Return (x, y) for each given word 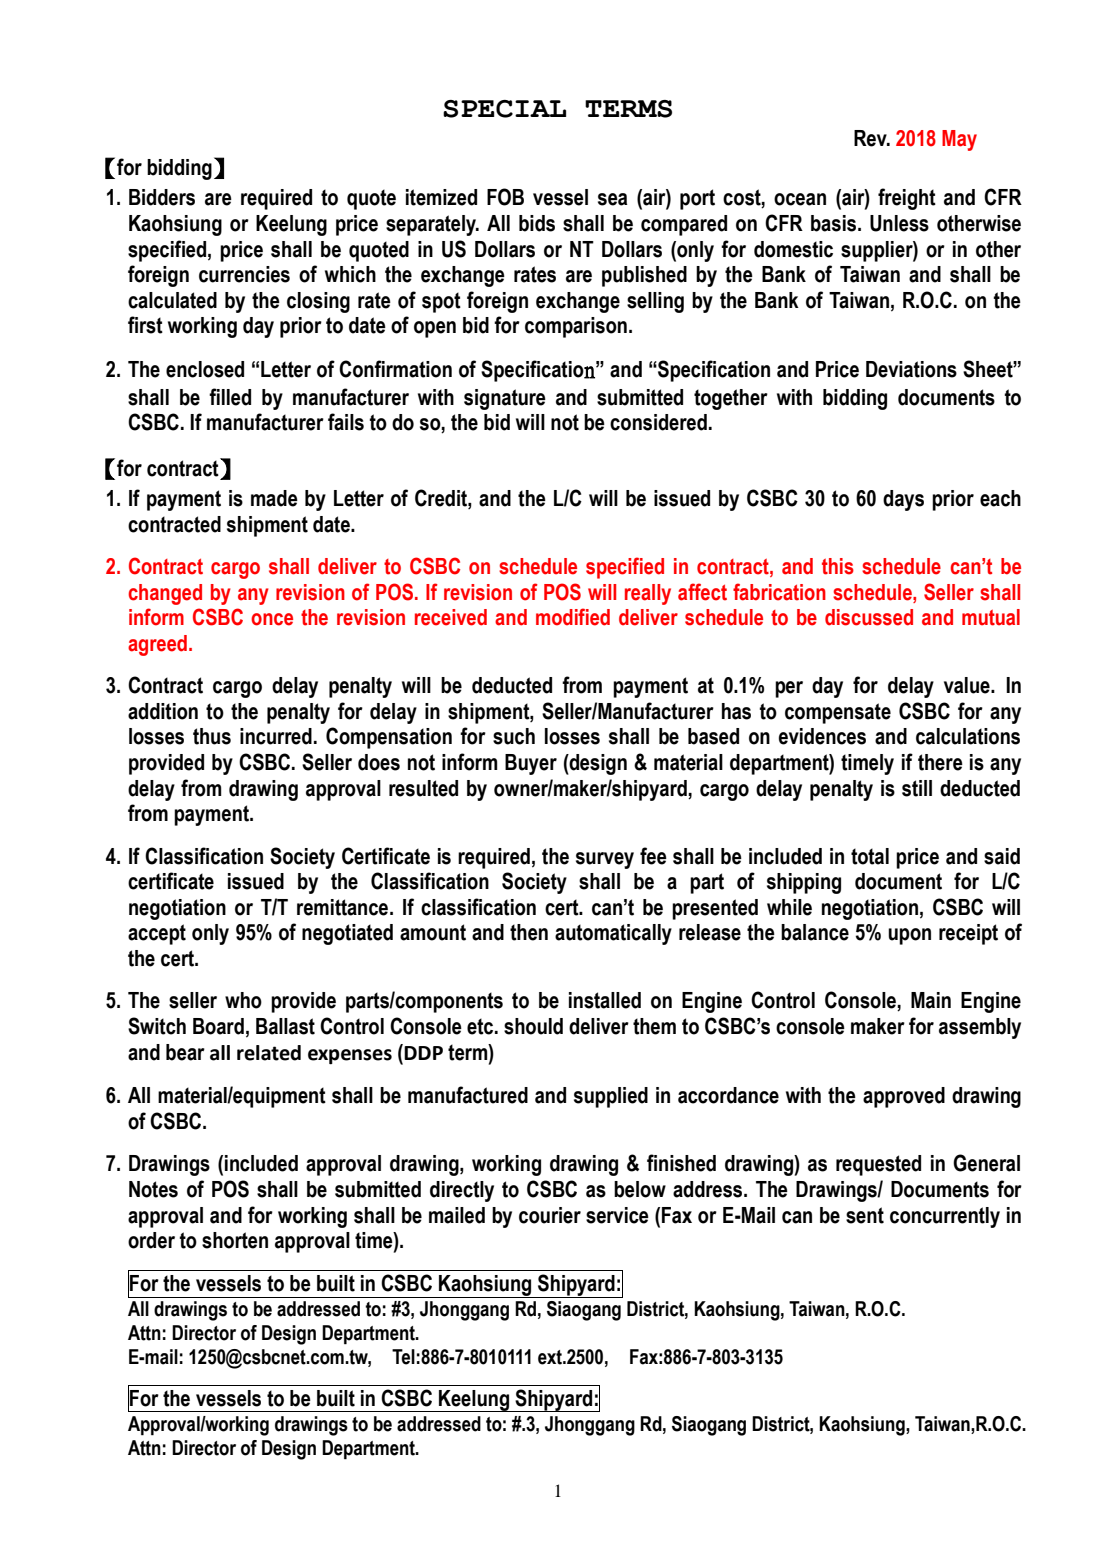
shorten (235, 1240)
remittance (344, 907)
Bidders (162, 197)
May (959, 140)
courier (550, 1215)
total (870, 856)
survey (605, 860)
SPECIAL (504, 109)
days (903, 500)
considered (658, 422)
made (274, 498)
